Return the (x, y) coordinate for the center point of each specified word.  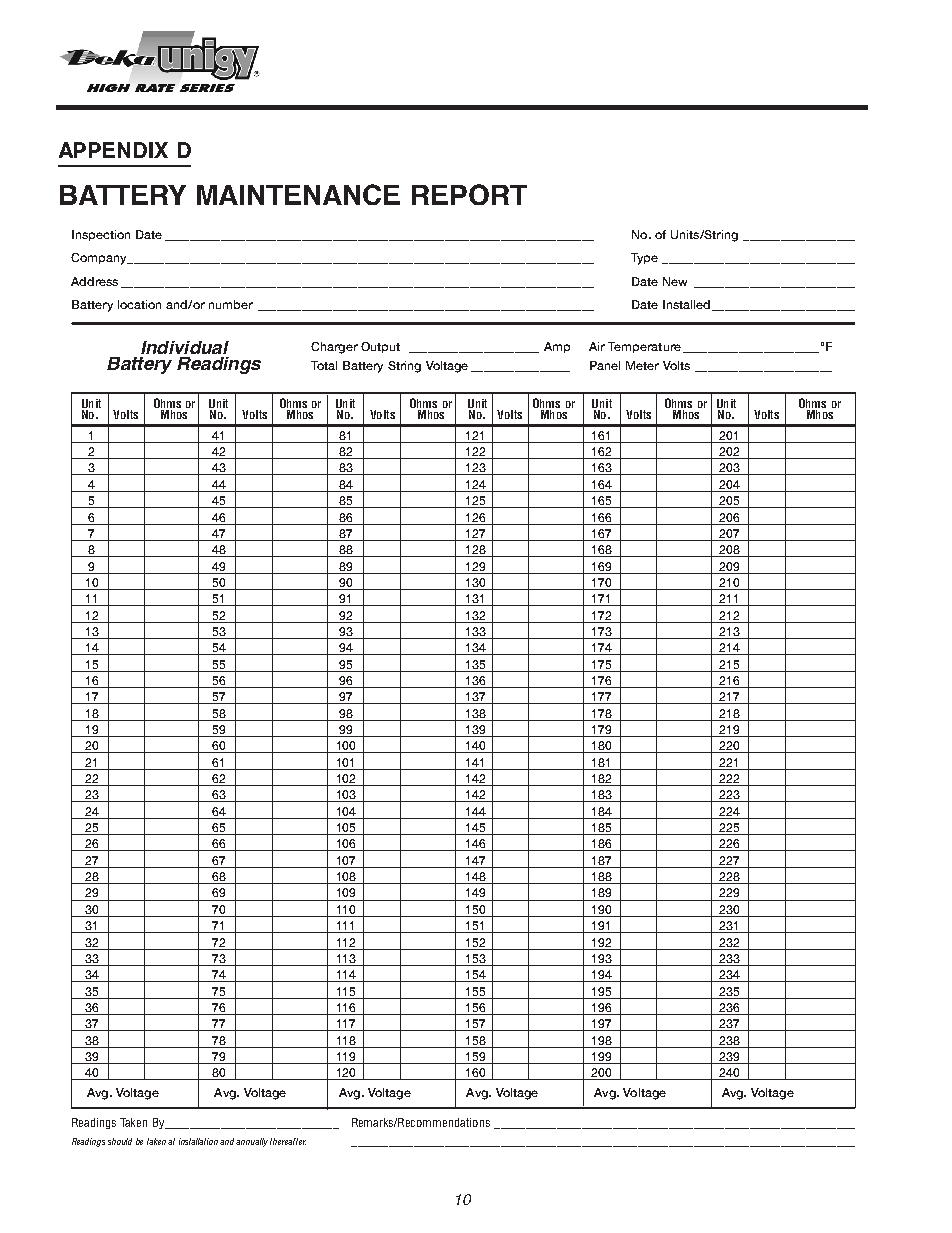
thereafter (288, 1141)
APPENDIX (113, 150)
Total (324, 365)
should (120, 1141)
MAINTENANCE (298, 194)
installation (200, 1141)
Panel (605, 365)
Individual (185, 347)
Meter (642, 365)
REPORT (469, 194)
